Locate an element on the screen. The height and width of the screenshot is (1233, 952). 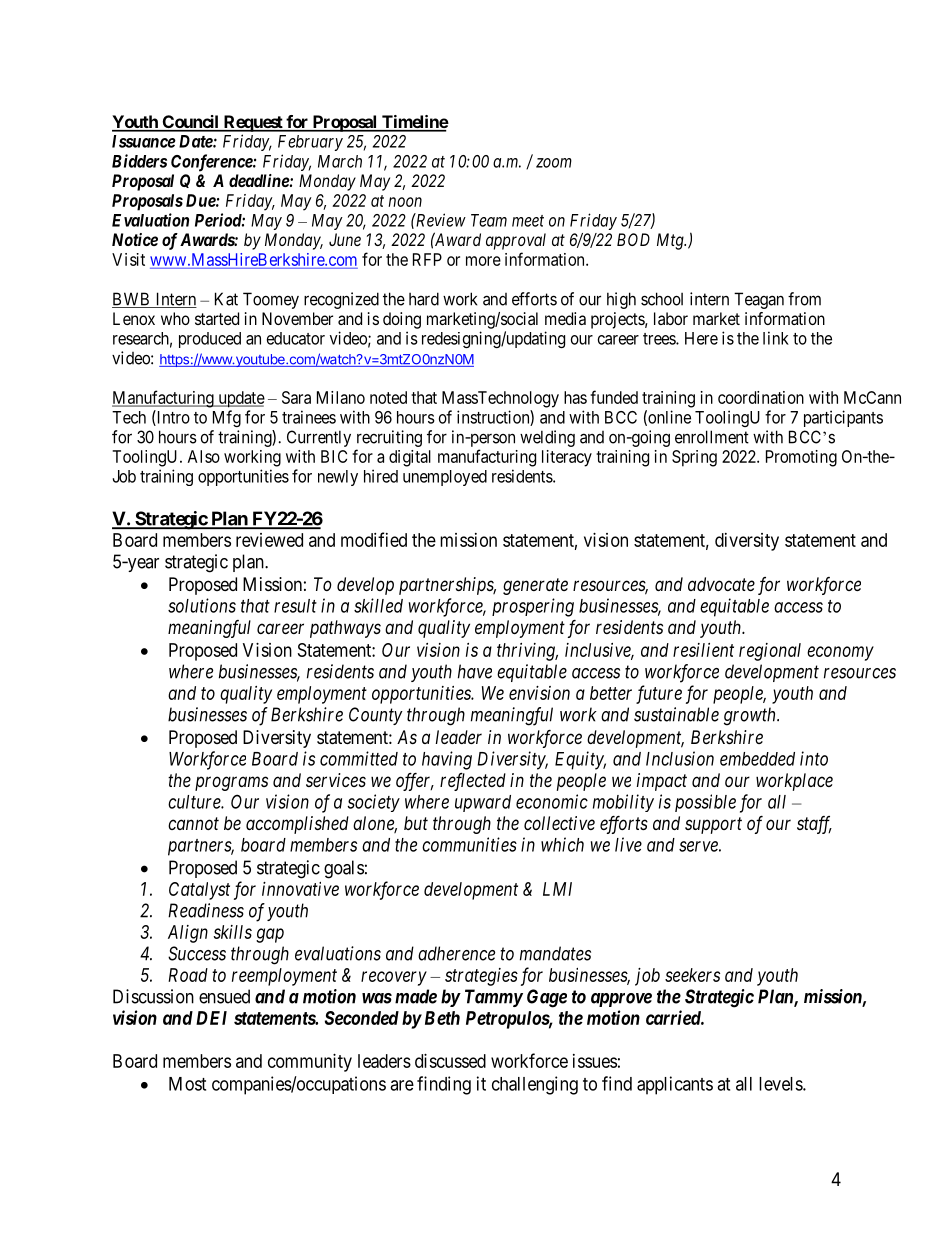
Conference is located at coordinates (212, 163).
